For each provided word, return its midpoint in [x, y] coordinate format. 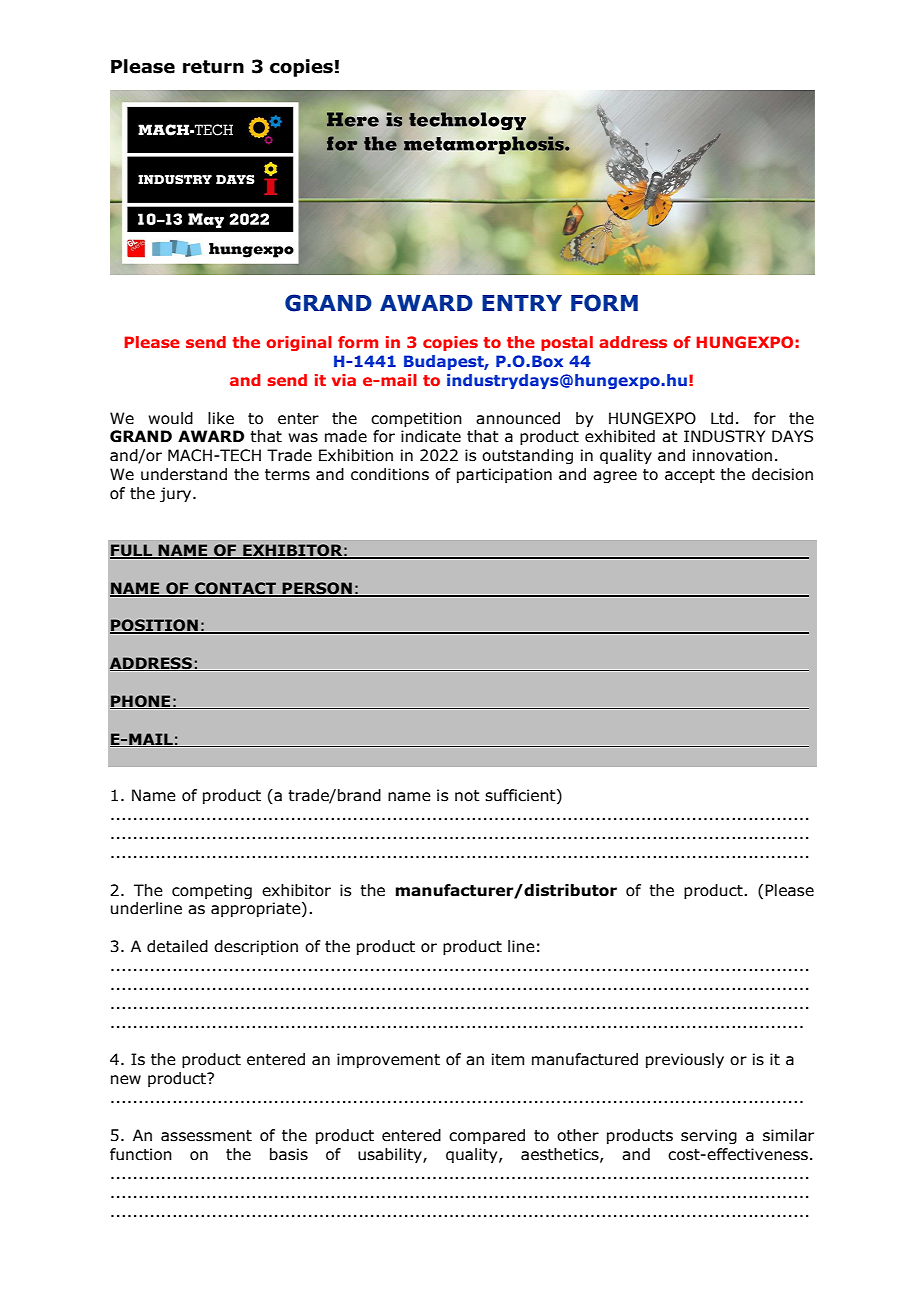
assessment [206, 1136]
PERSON [317, 589]
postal [567, 343]
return [213, 67]
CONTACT [235, 589]
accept [690, 476]
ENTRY [522, 303]
